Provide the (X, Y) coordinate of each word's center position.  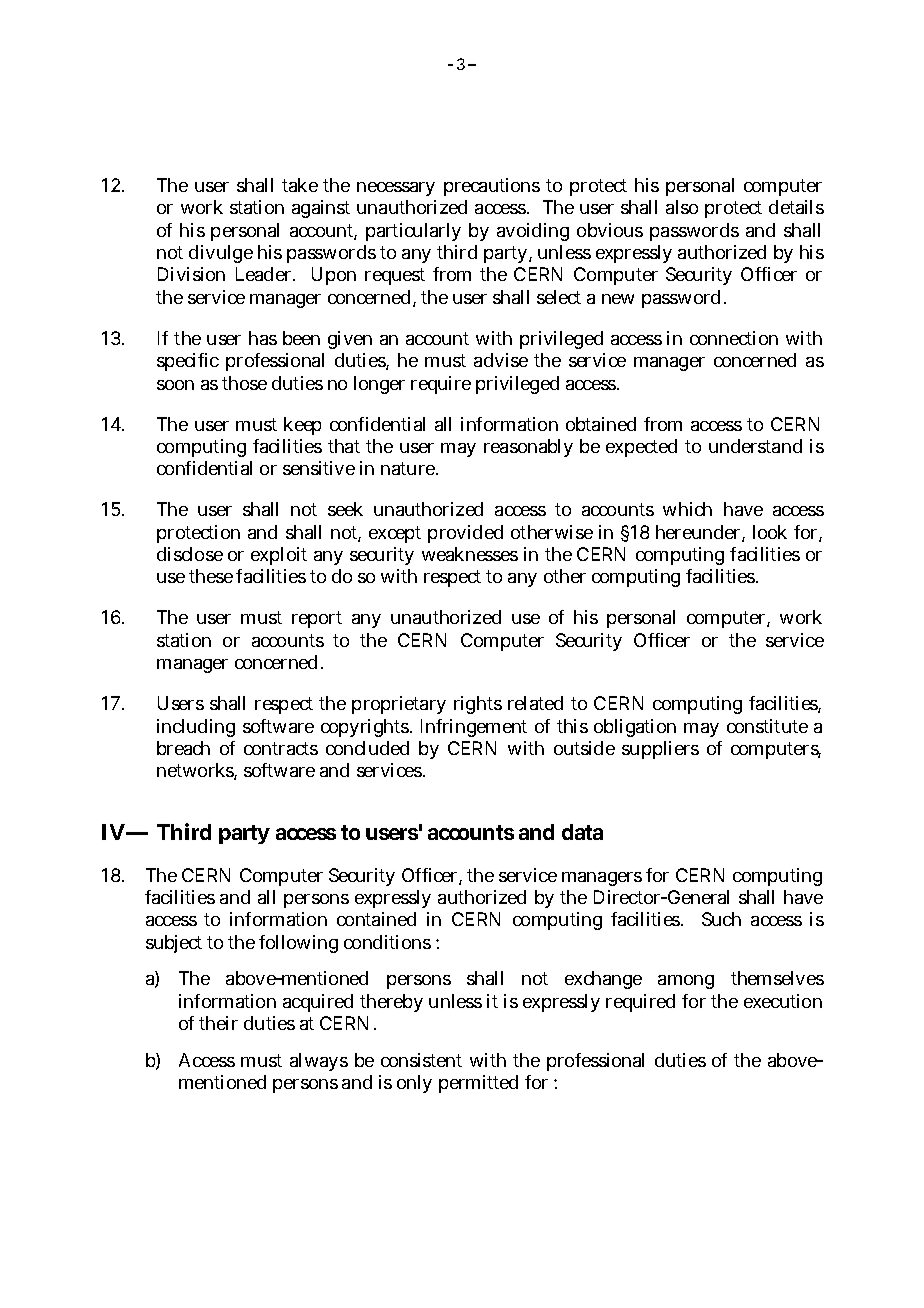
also (682, 207)
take (300, 185)
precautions (492, 187)
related (535, 703)
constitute (767, 726)
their (218, 1023)
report (317, 619)
